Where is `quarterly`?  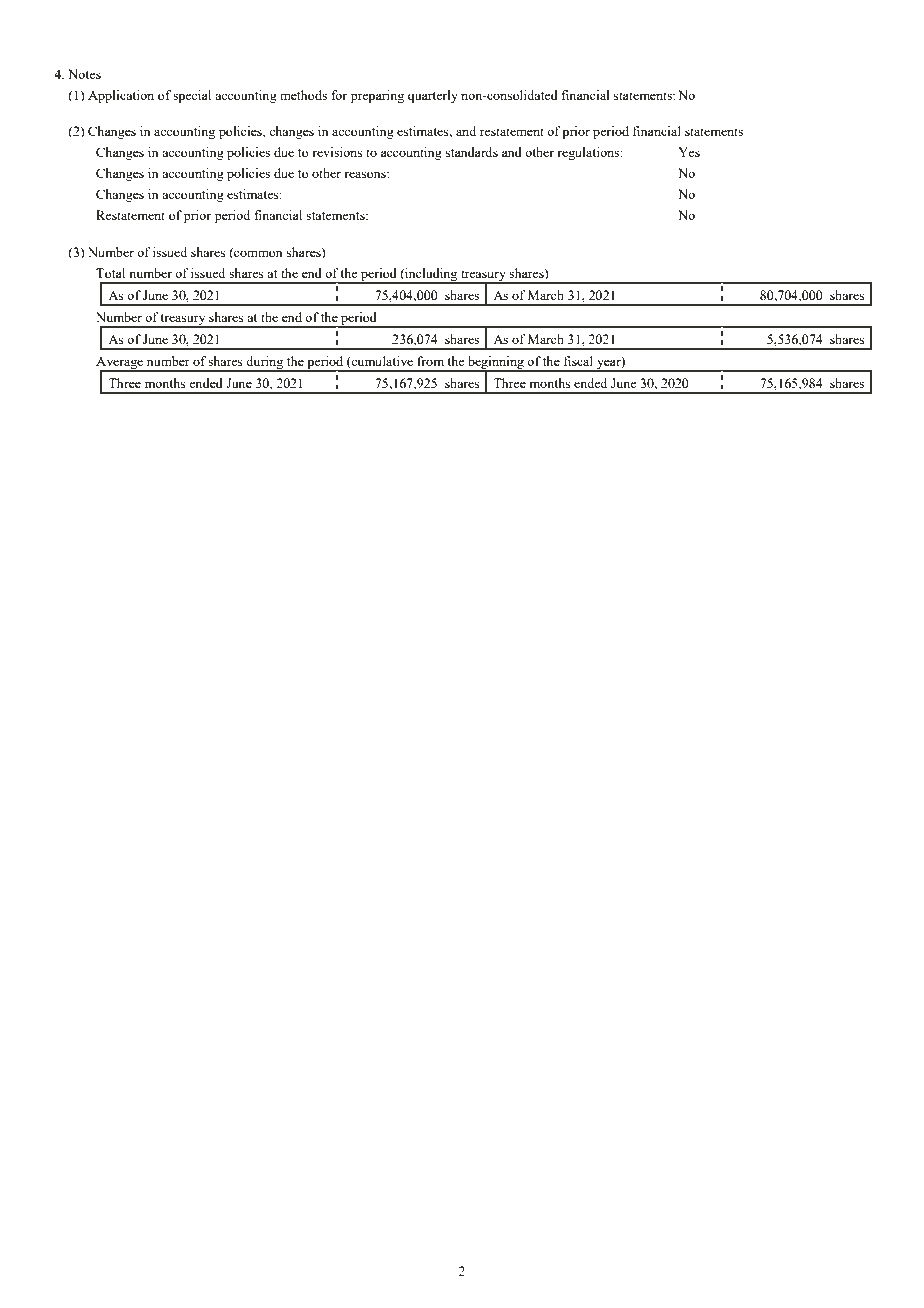 quarterly is located at coordinates (433, 96).
